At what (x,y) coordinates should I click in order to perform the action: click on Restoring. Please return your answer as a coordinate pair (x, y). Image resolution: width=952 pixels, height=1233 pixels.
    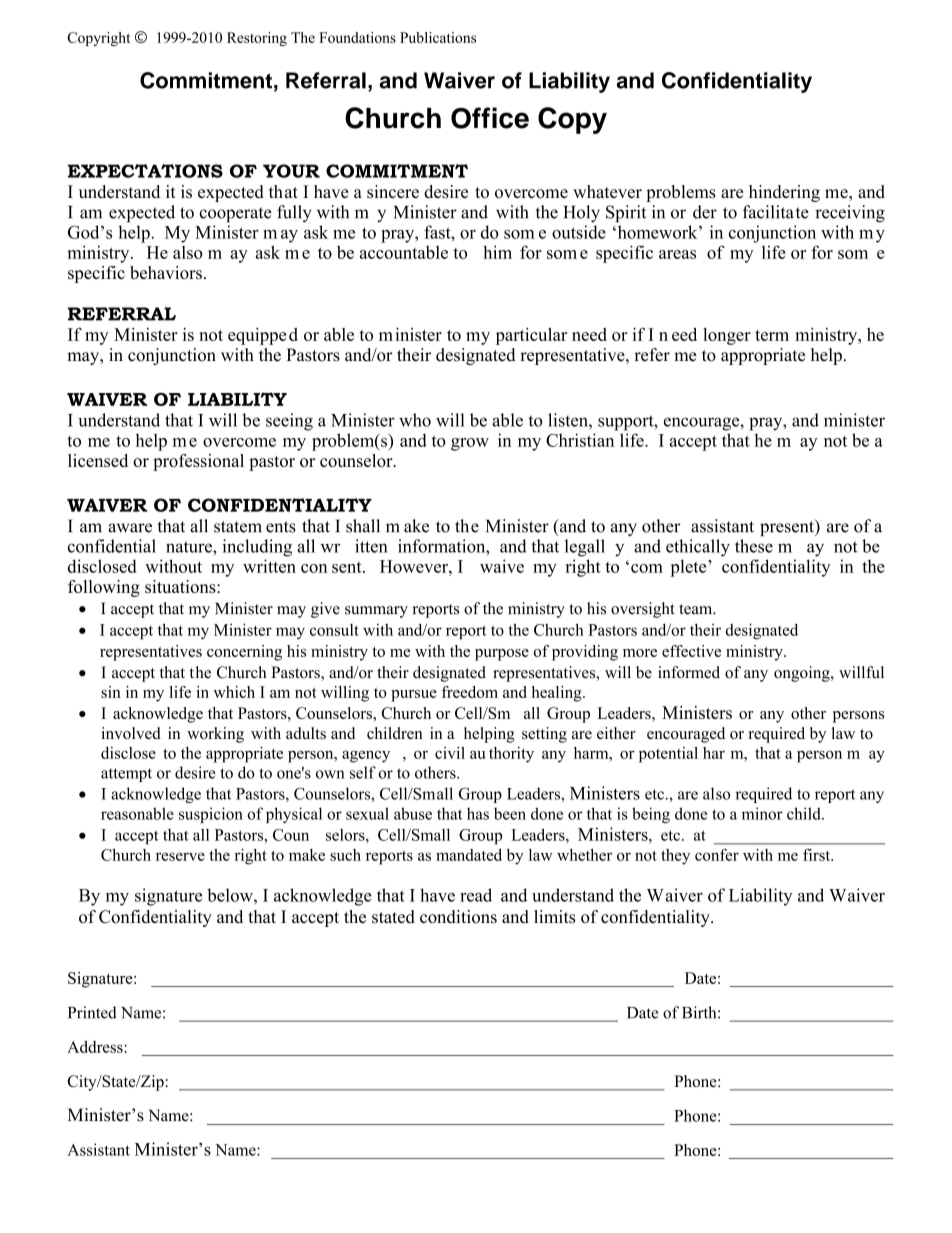
    Looking at the image, I should click on (257, 39).
